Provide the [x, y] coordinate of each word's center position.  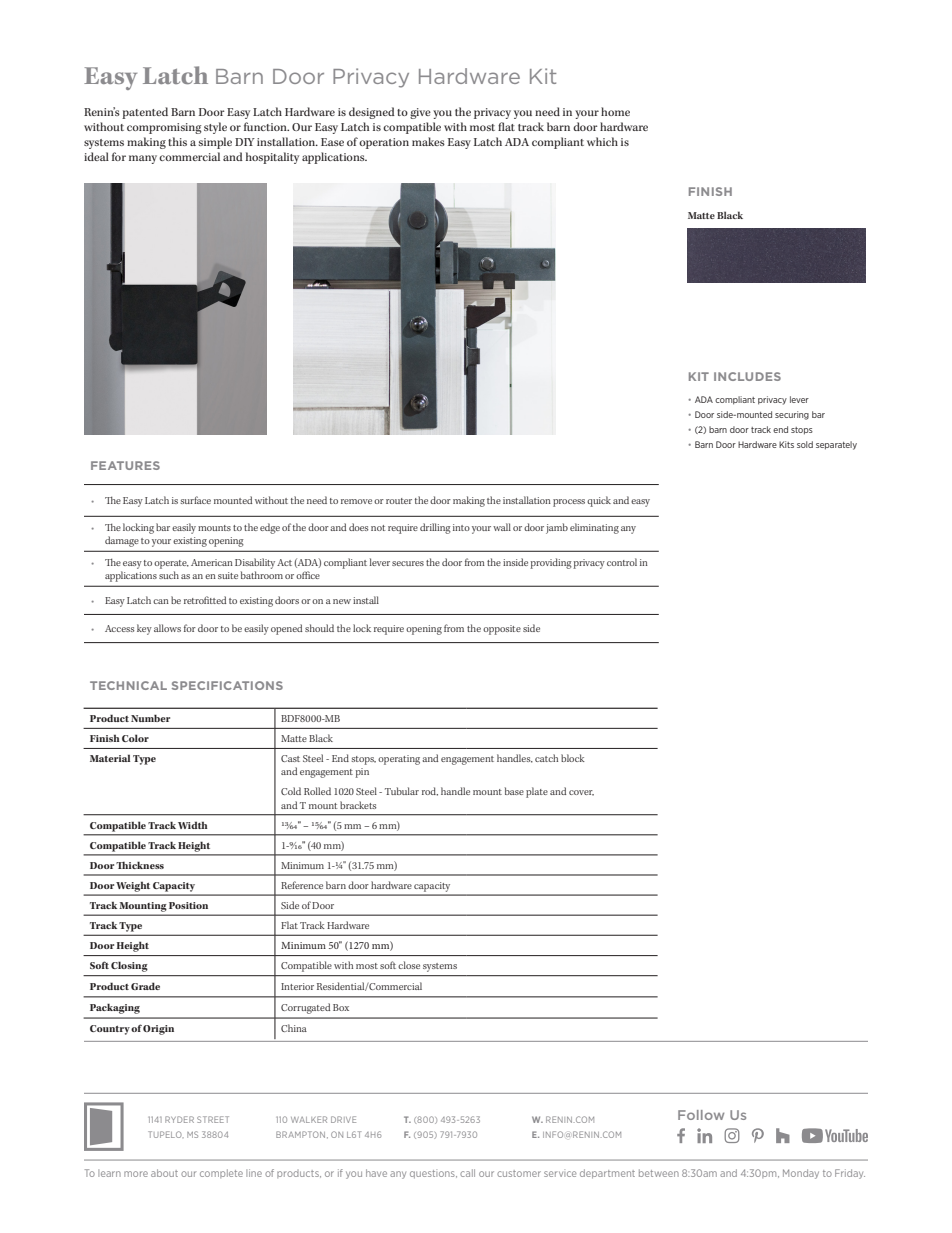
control [622, 562]
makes [428, 141]
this [177, 141]
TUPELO [166, 1134]
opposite [502, 630]
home [615, 111]
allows [167, 628]
